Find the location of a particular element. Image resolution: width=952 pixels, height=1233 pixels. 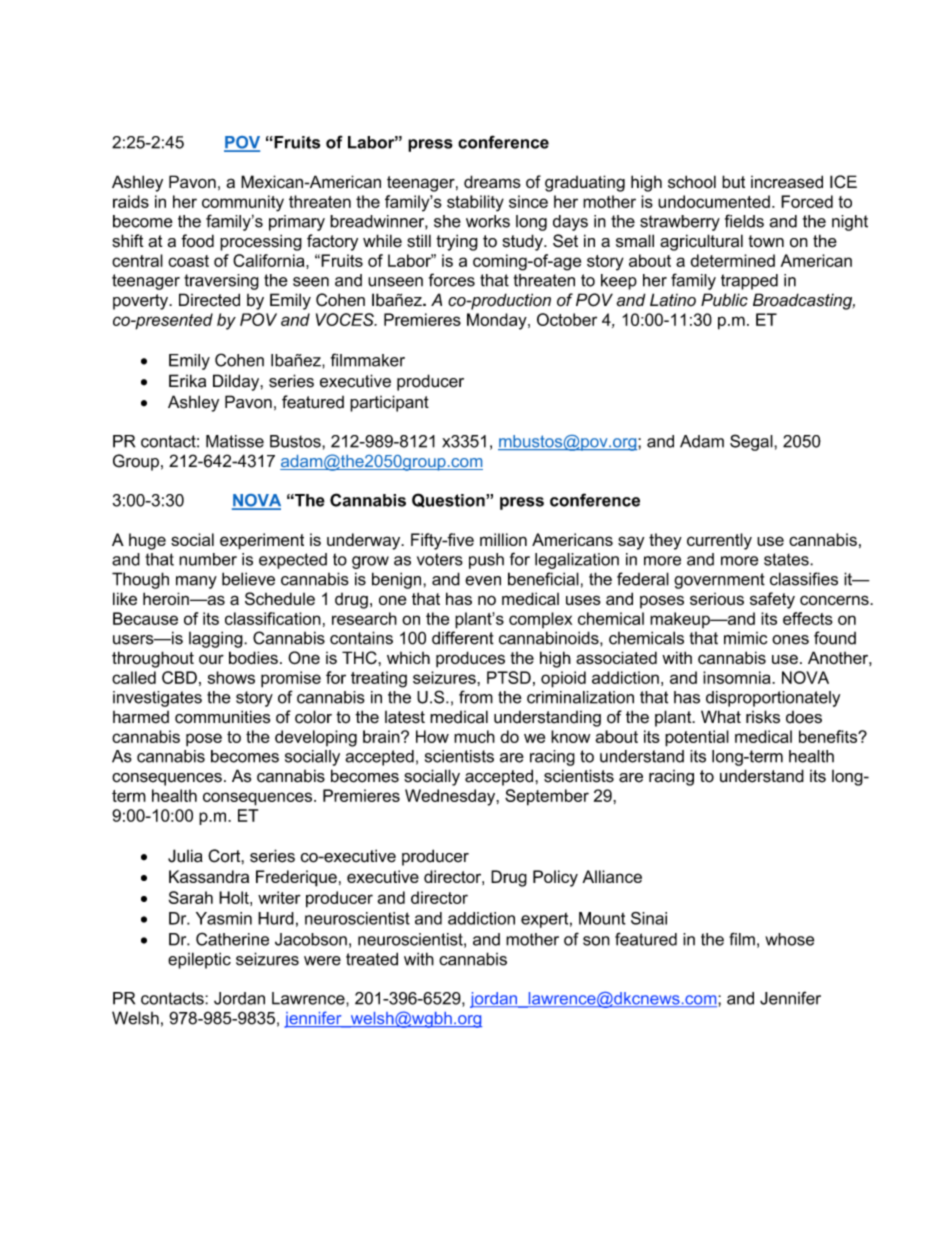

Mount is located at coordinates (602, 918).
